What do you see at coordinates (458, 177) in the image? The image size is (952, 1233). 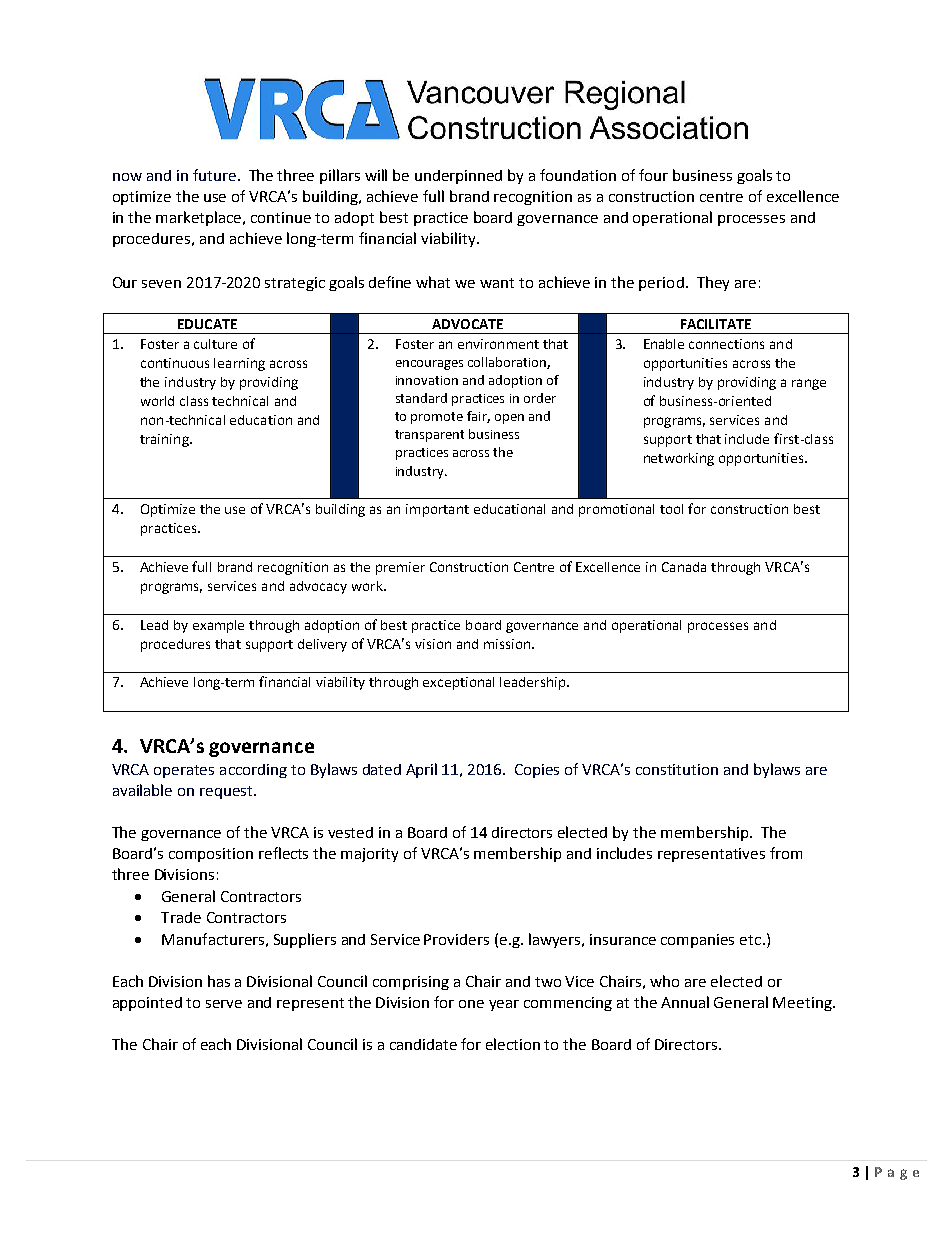 I see `underpinned` at bounding box center [458, 177].
